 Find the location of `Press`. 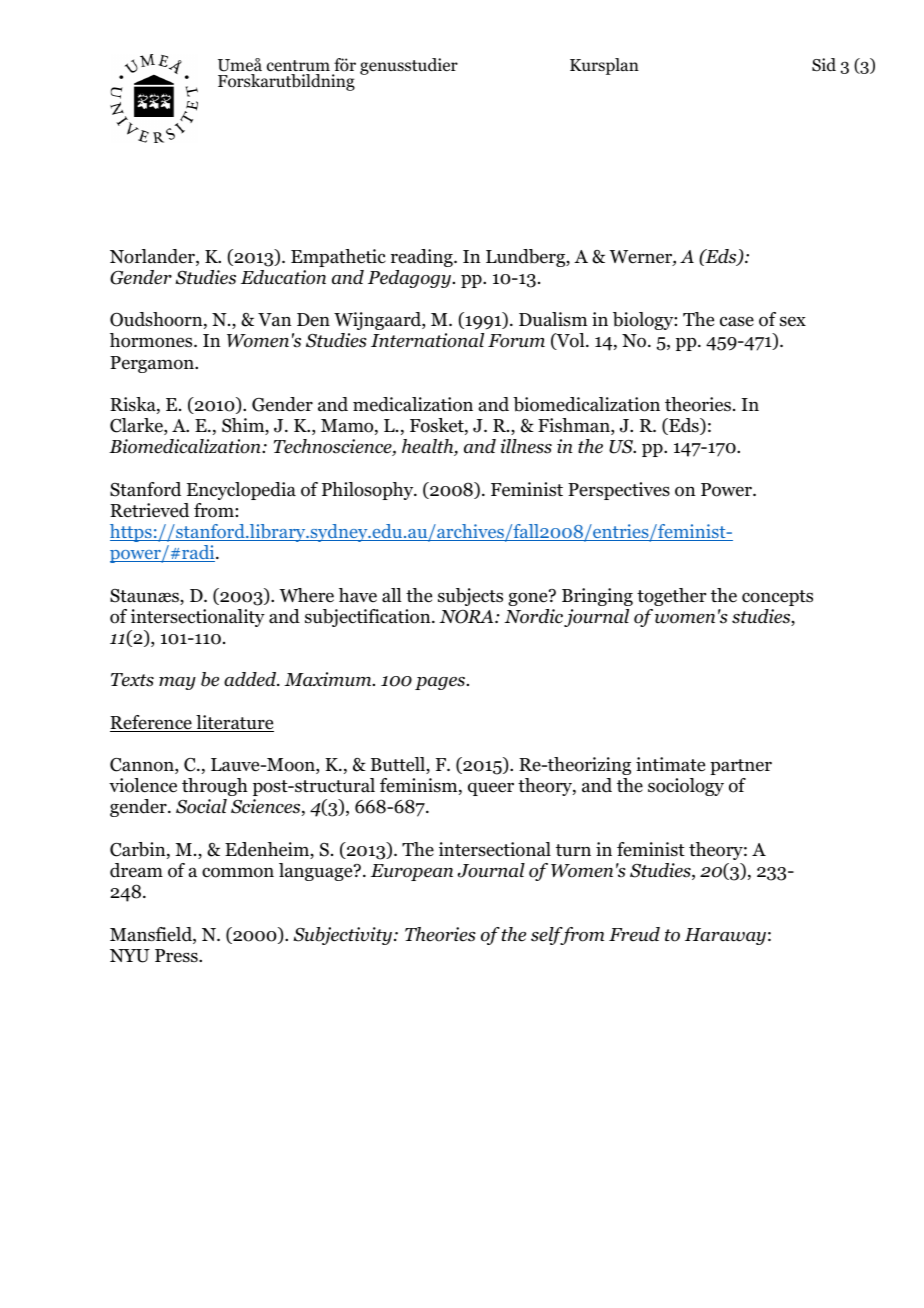

Press is located at coordinates (177, 956).
